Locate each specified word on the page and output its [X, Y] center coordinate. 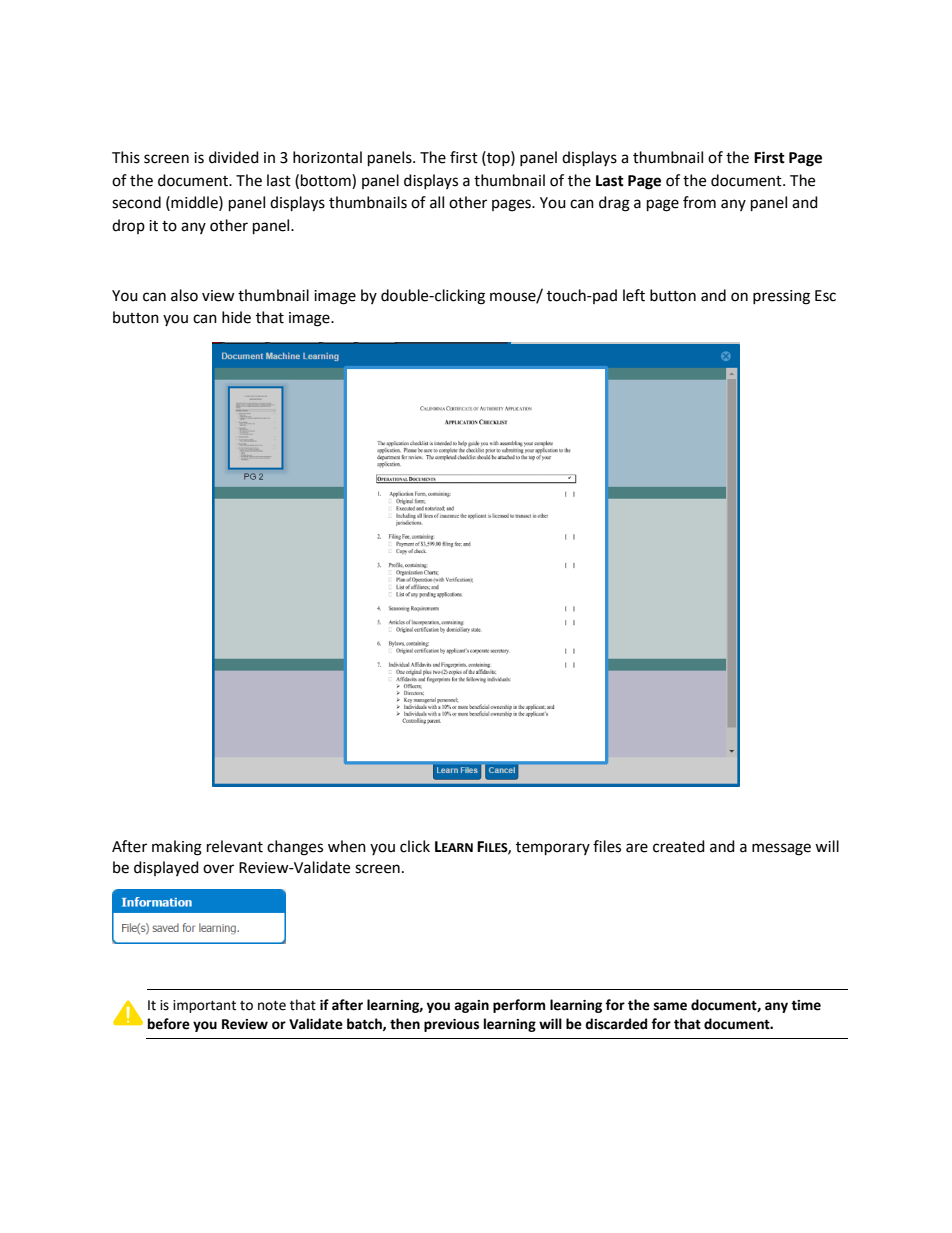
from [699, 202]
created [679, 846]
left [634, 295]
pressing [781, 297]
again [471, 1006]
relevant [235, 846]
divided [234, 157]
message [781, 849]
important [204, 1006]
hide [236, 317]
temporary [553, 849]
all [437, 202]
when [347, 846]
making [177, 848]
